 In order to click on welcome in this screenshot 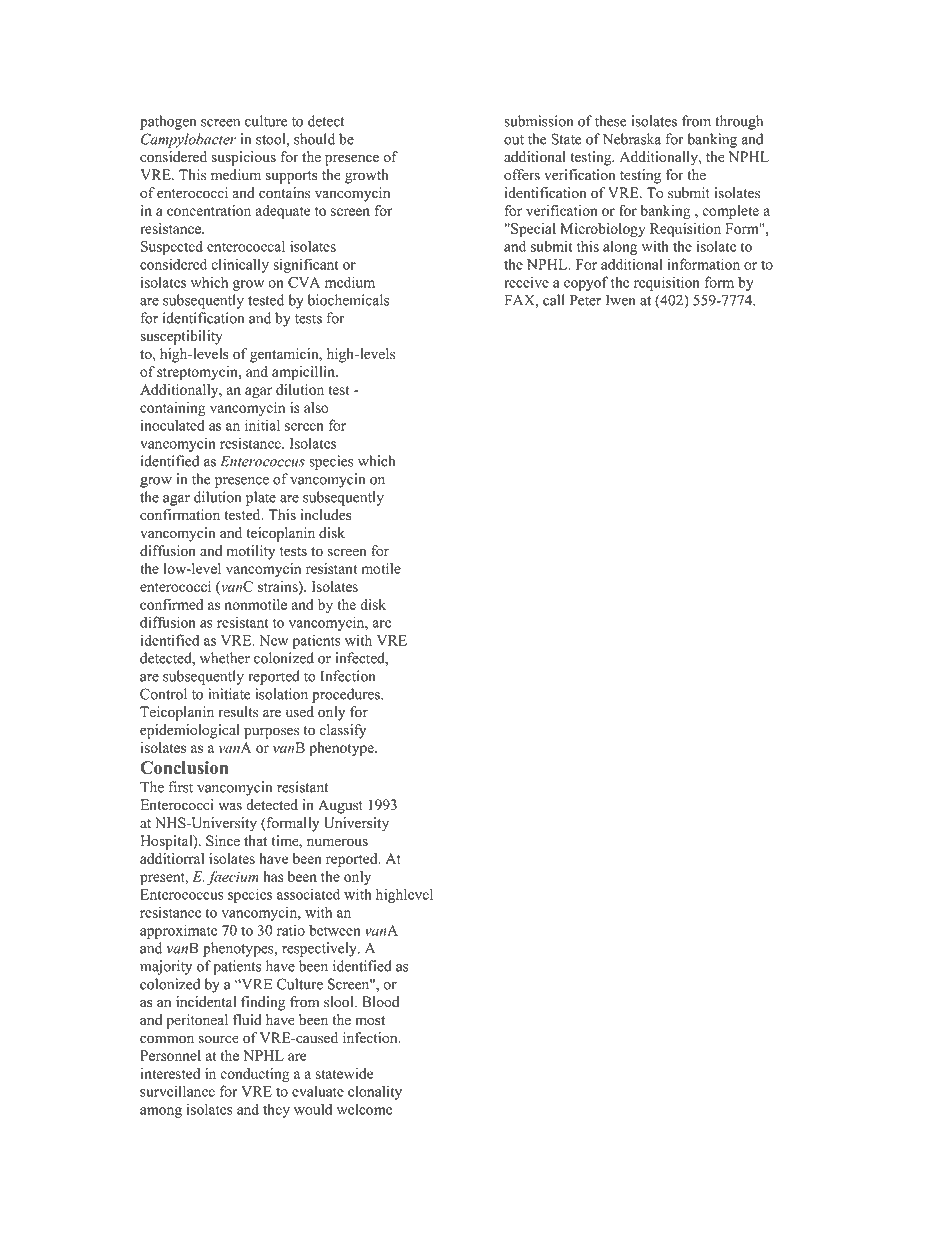, I will do `click(364, 1109)`.
